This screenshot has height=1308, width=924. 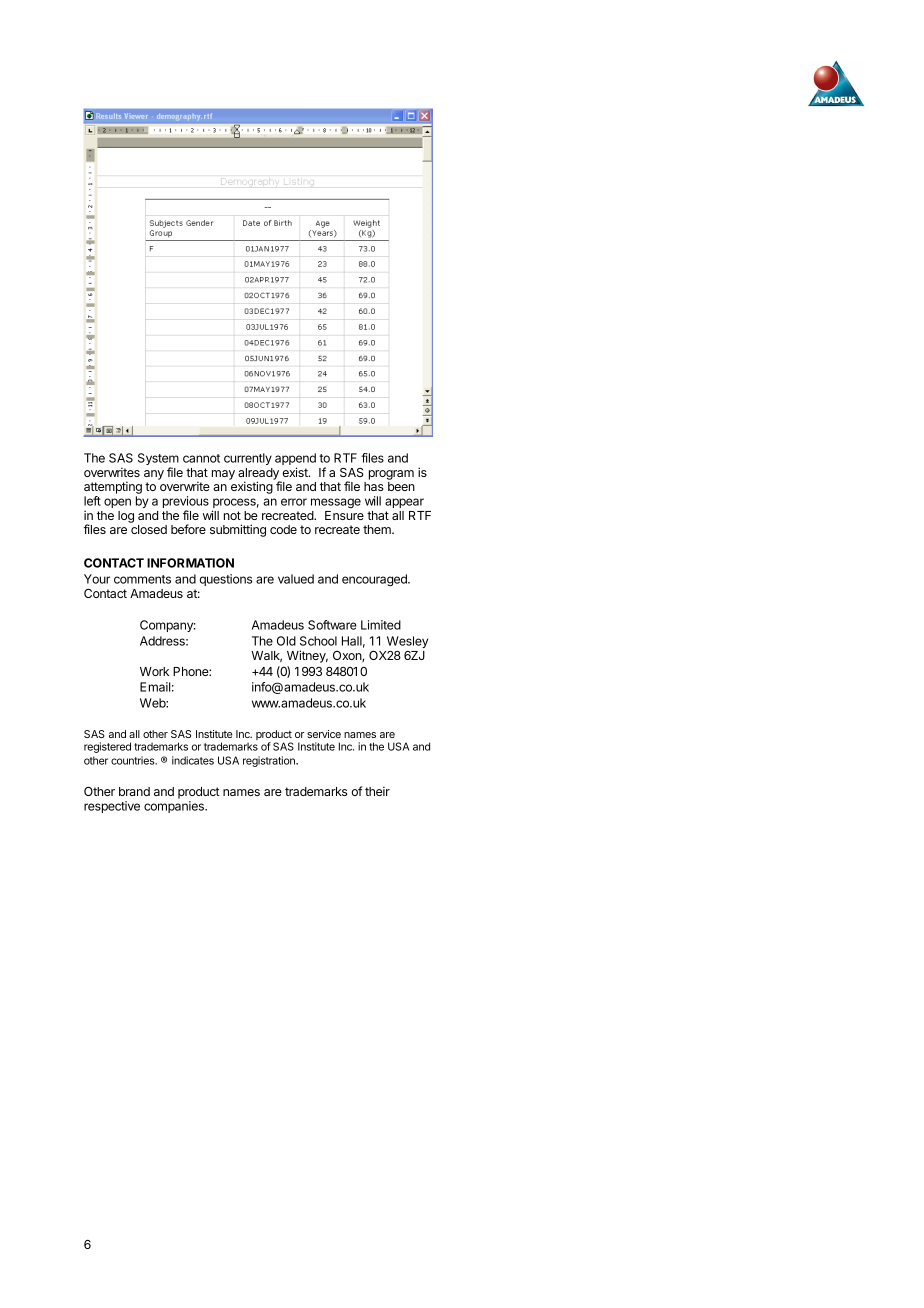 I want to click on brand, so click(x=134, y=791).
